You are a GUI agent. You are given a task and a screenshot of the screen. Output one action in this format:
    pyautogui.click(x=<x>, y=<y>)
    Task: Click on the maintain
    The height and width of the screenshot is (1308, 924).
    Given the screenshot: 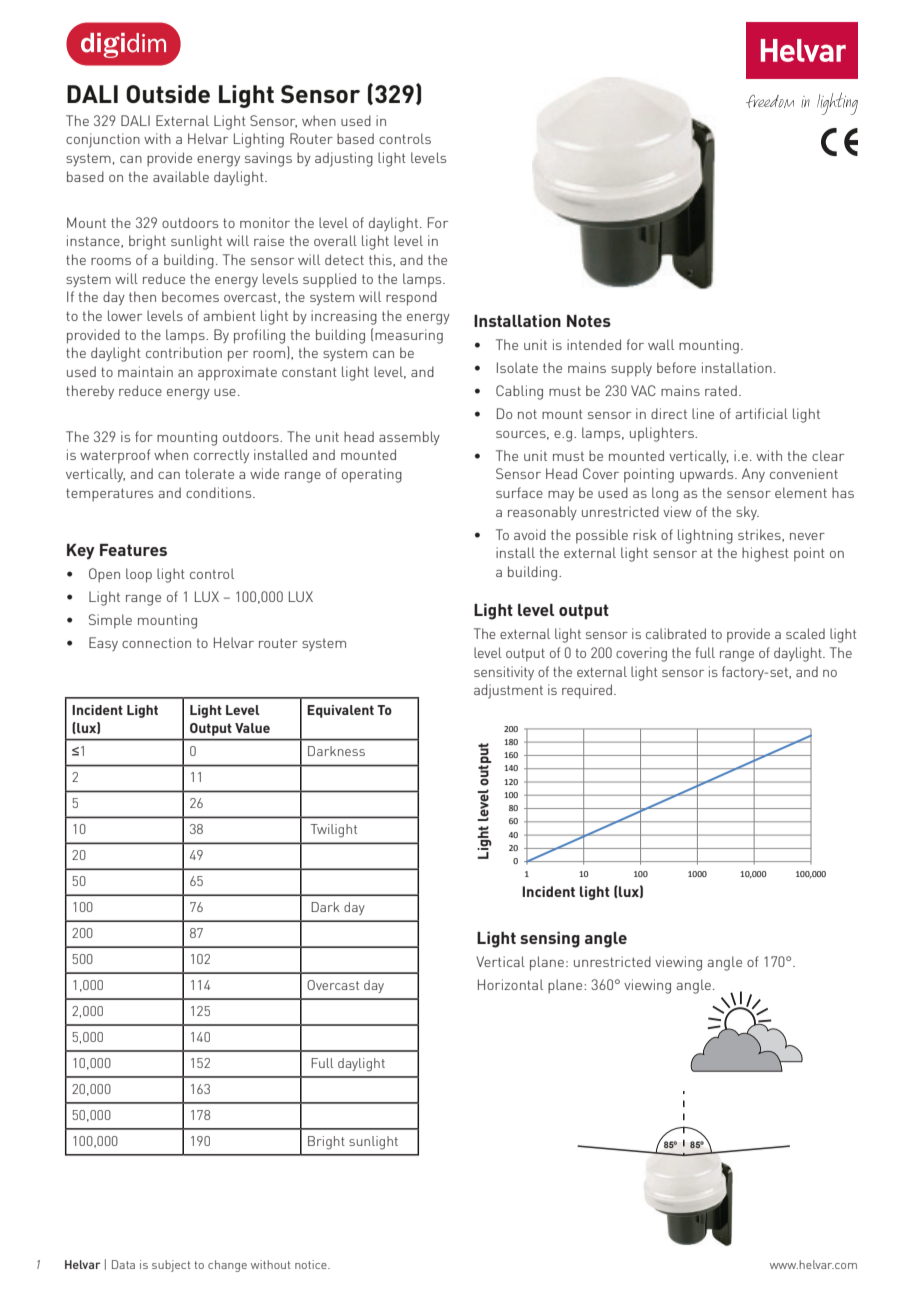 What is the action you would take?
    pyautogui.click(x=145, y=371)
